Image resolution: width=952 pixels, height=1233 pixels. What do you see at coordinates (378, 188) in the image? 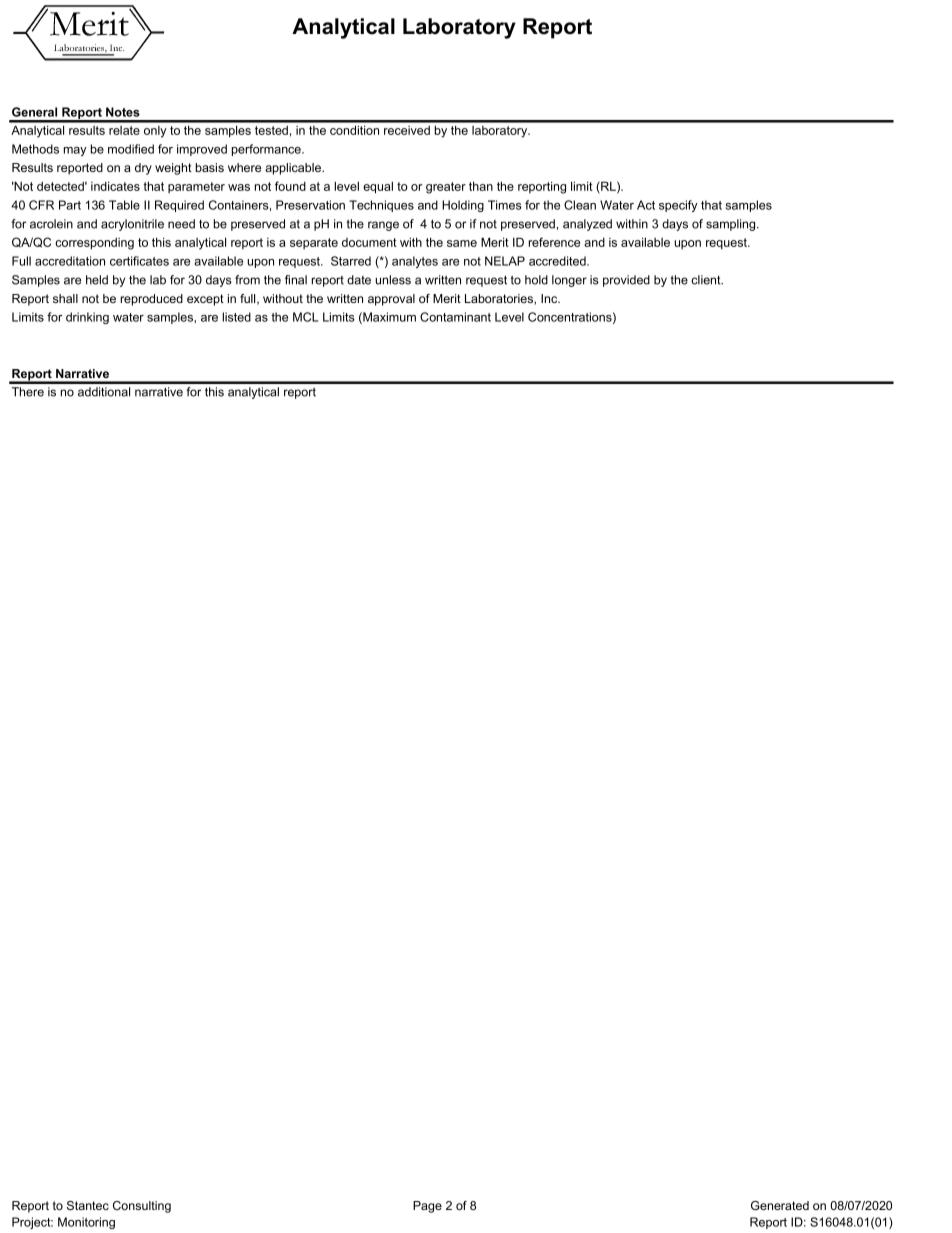
I see `equal` at bounding box center [378, 188].
